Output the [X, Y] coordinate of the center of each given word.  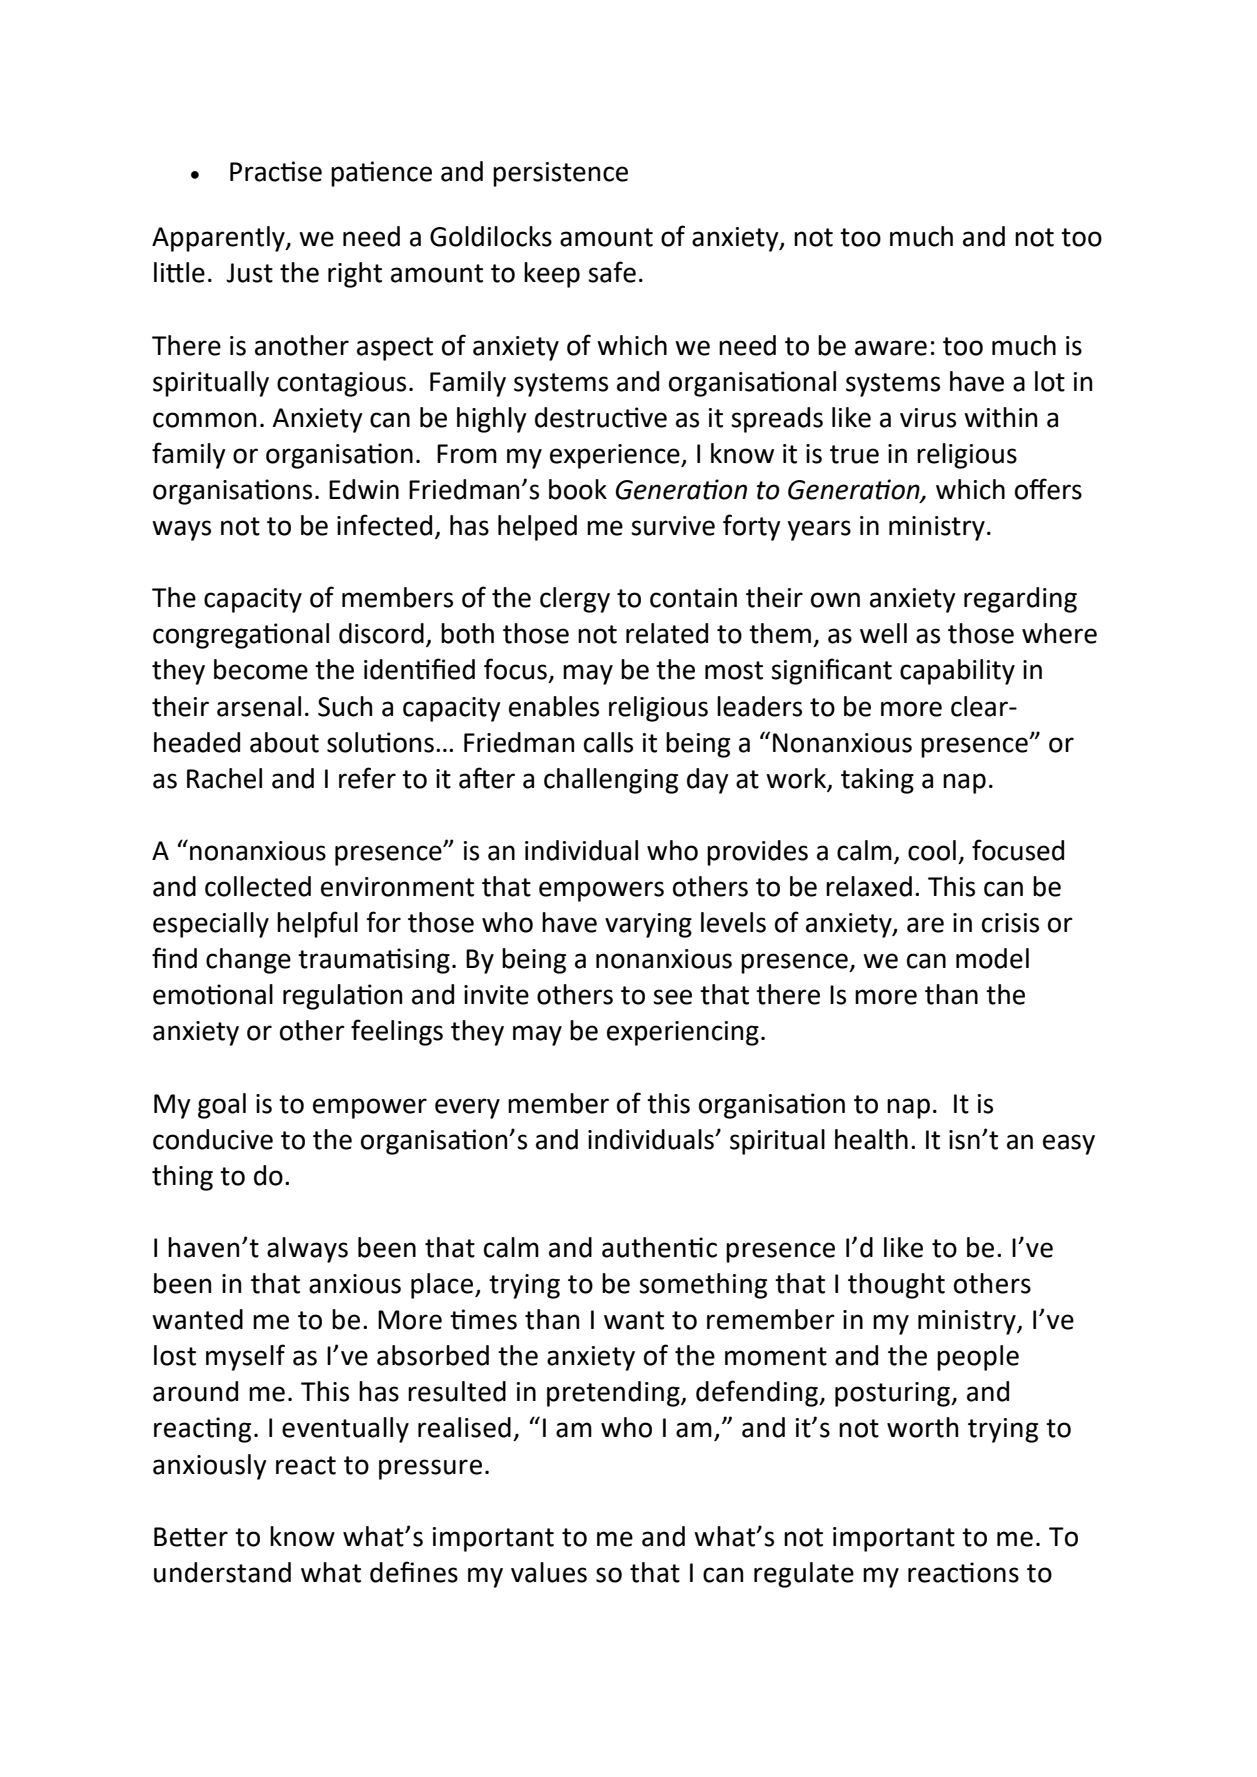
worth [922, 1427]
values [549, 1572]
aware [891, 348]
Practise [276, 171]
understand [222, 1572]
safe [612, 272]
